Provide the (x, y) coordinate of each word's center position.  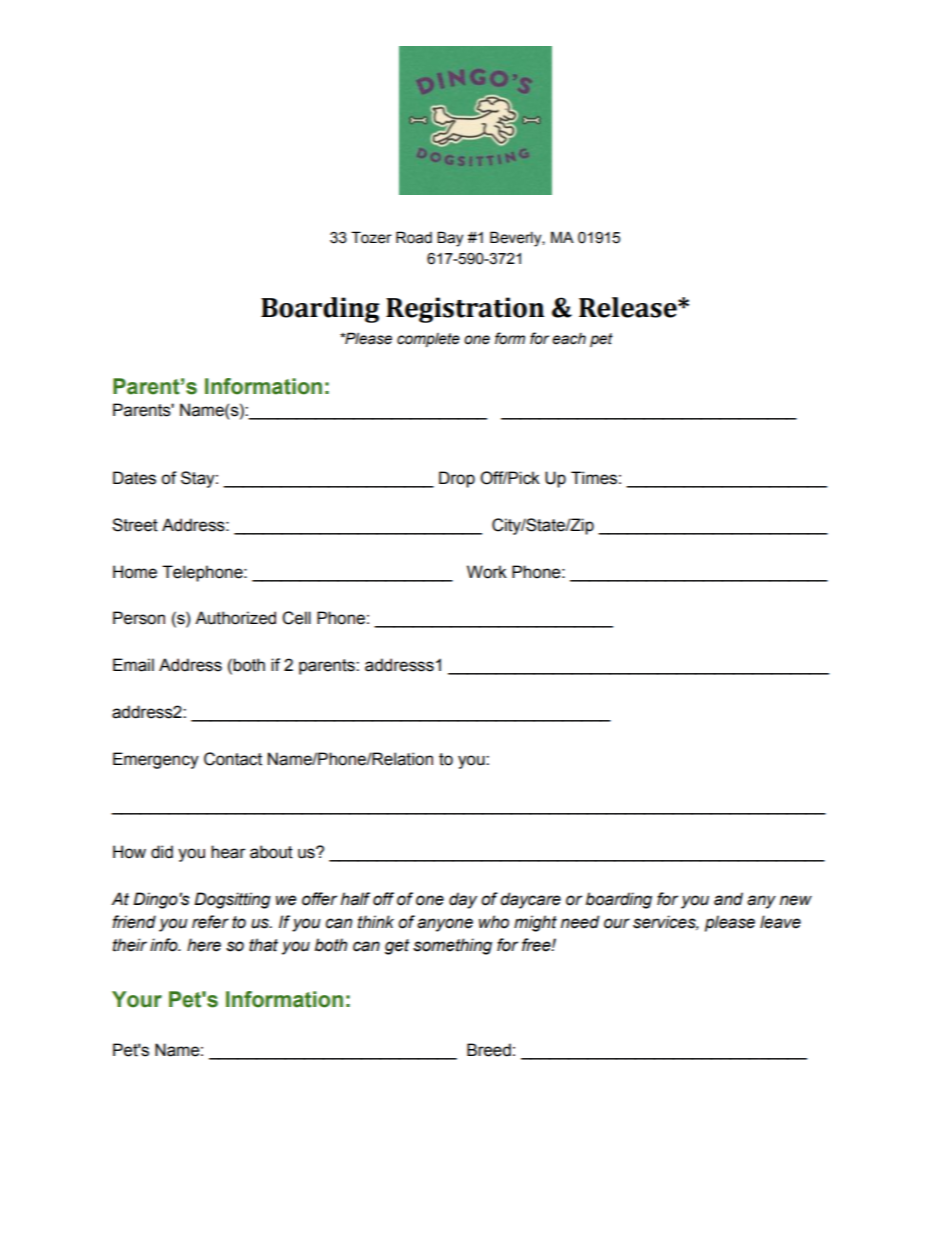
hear (228, 852)
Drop (457, 479)
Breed (489, 1050)
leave (780, 922)
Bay (450, 239)
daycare (530, 900)
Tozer (371, 237)
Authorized (235, 618)
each (569, 339)
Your (137, 999)
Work (487, 572)
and (728, 899)
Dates (134, 478)
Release (629, 307)
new (796, 900)
